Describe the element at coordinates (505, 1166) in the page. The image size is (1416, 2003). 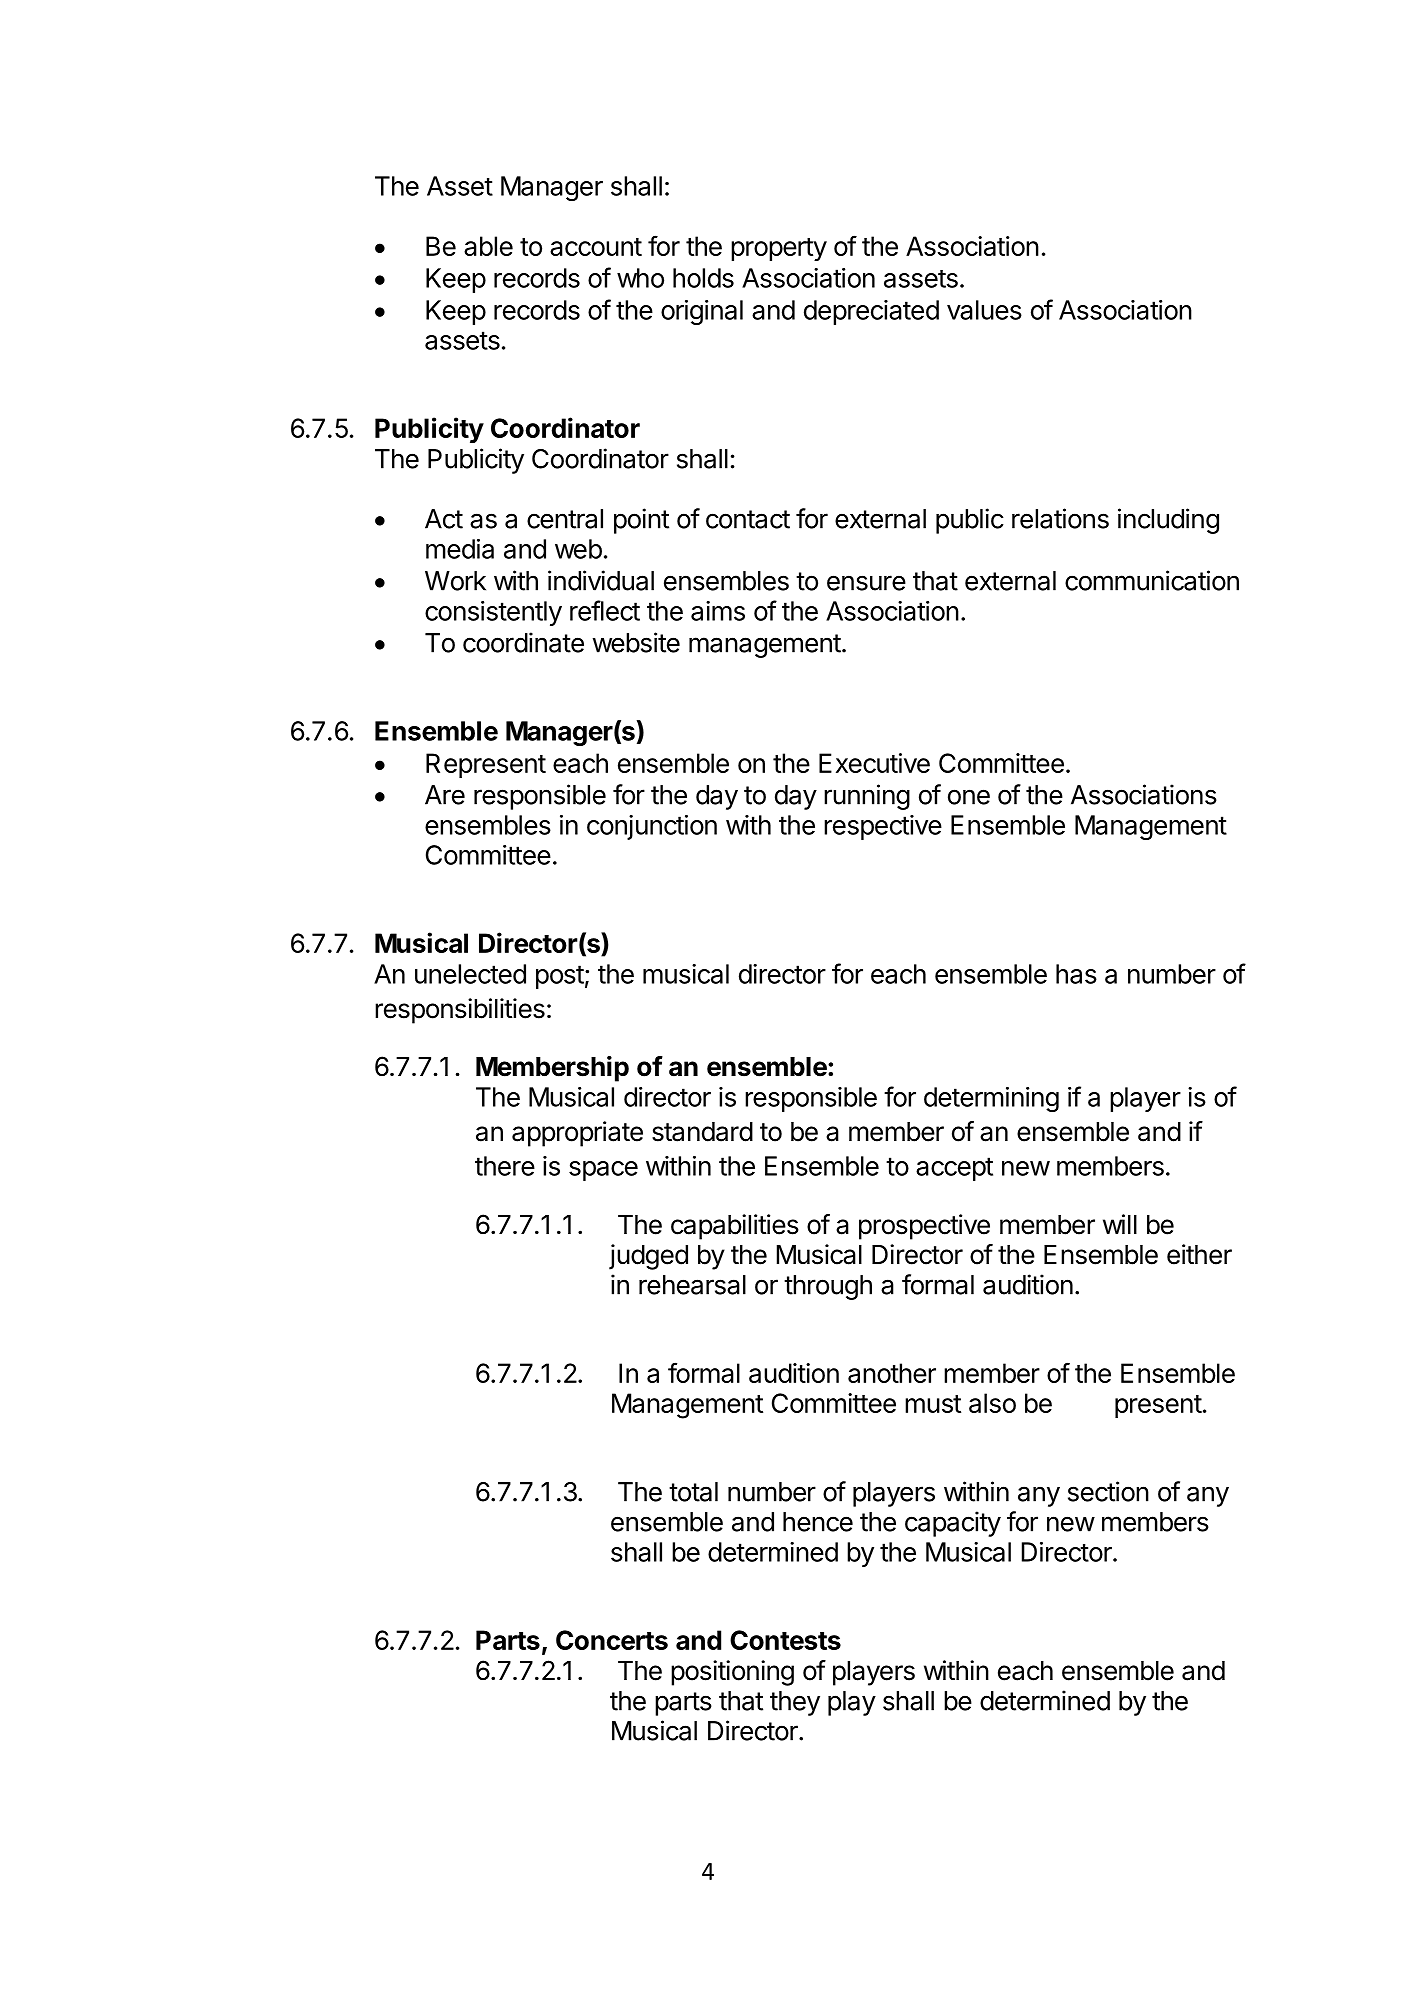
I see `there` at that location.
